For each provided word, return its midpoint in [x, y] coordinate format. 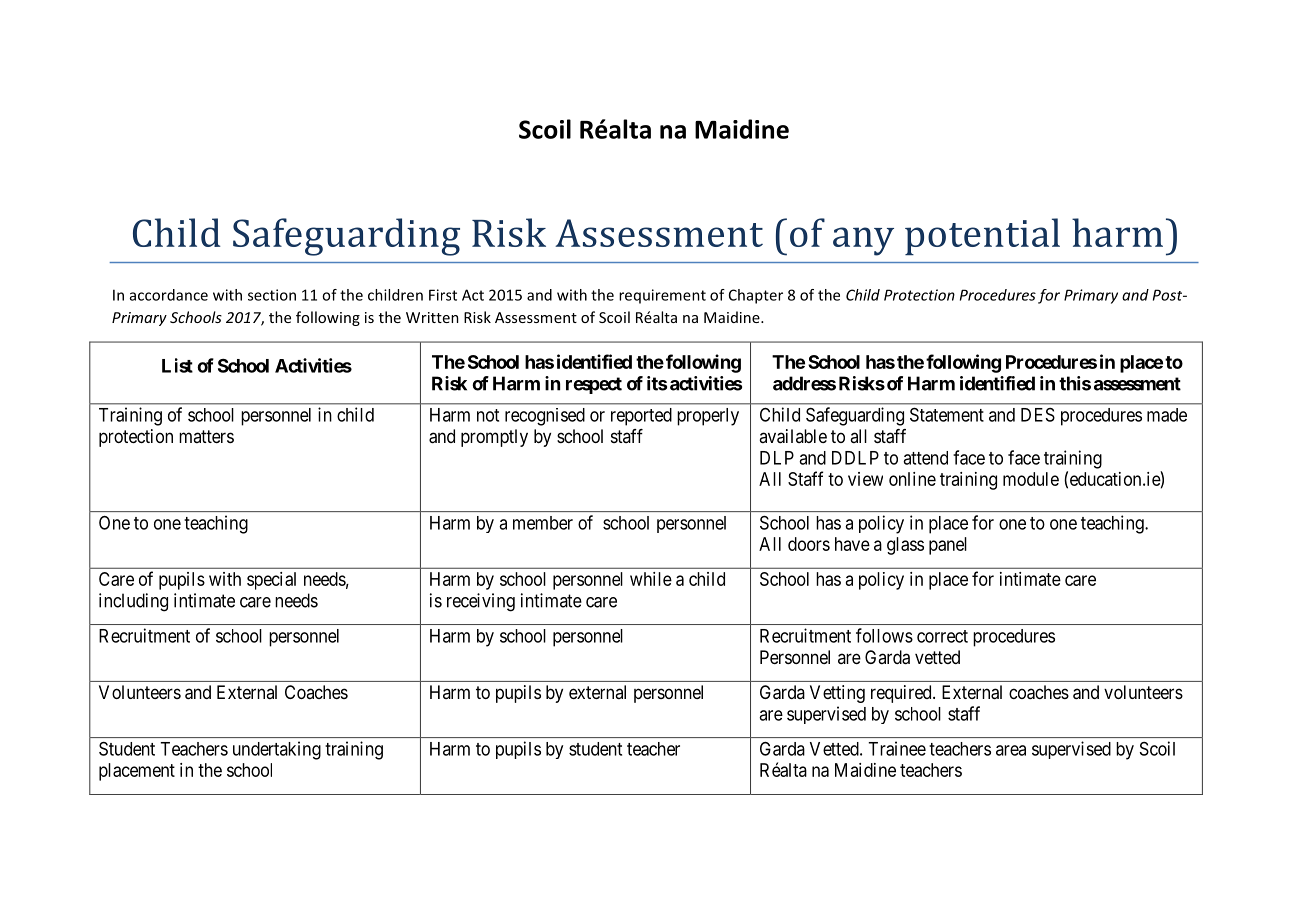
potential [982, 236]
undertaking [277, 750]
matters [206, 436]
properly [708, 417]
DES [1038, 415]
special [271, 581]
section [272, 295]
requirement [662, 296]
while [651, 579]
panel [948, 546]
